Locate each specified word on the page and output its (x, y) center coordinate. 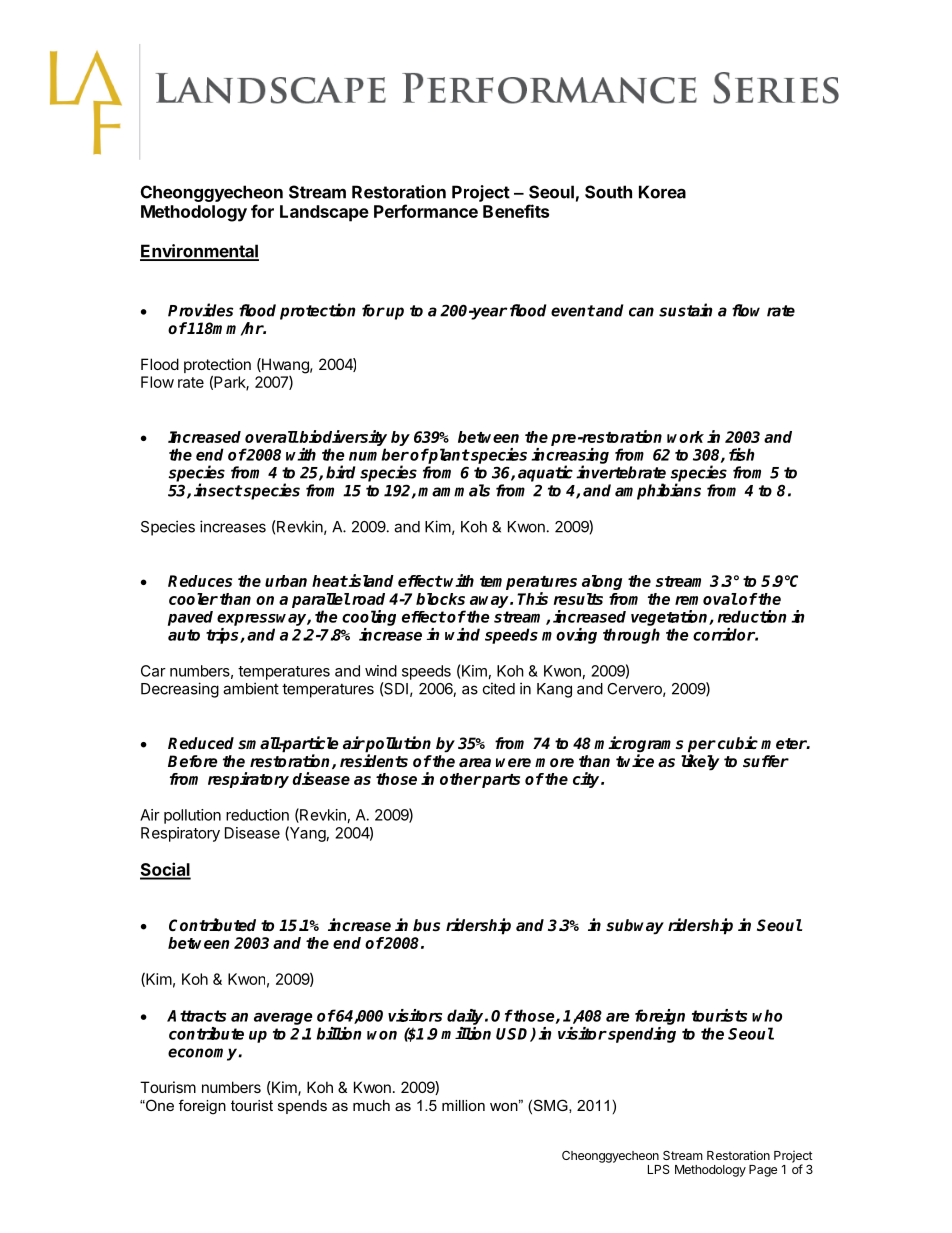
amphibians (658, 491)
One (159, 1105)
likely (700, 762)
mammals (454, 490)
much (371, 1105)
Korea (662, 192)
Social (165, 870)
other (461, 779)
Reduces (200, 581)
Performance (426, 211)
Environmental (199, 252)
